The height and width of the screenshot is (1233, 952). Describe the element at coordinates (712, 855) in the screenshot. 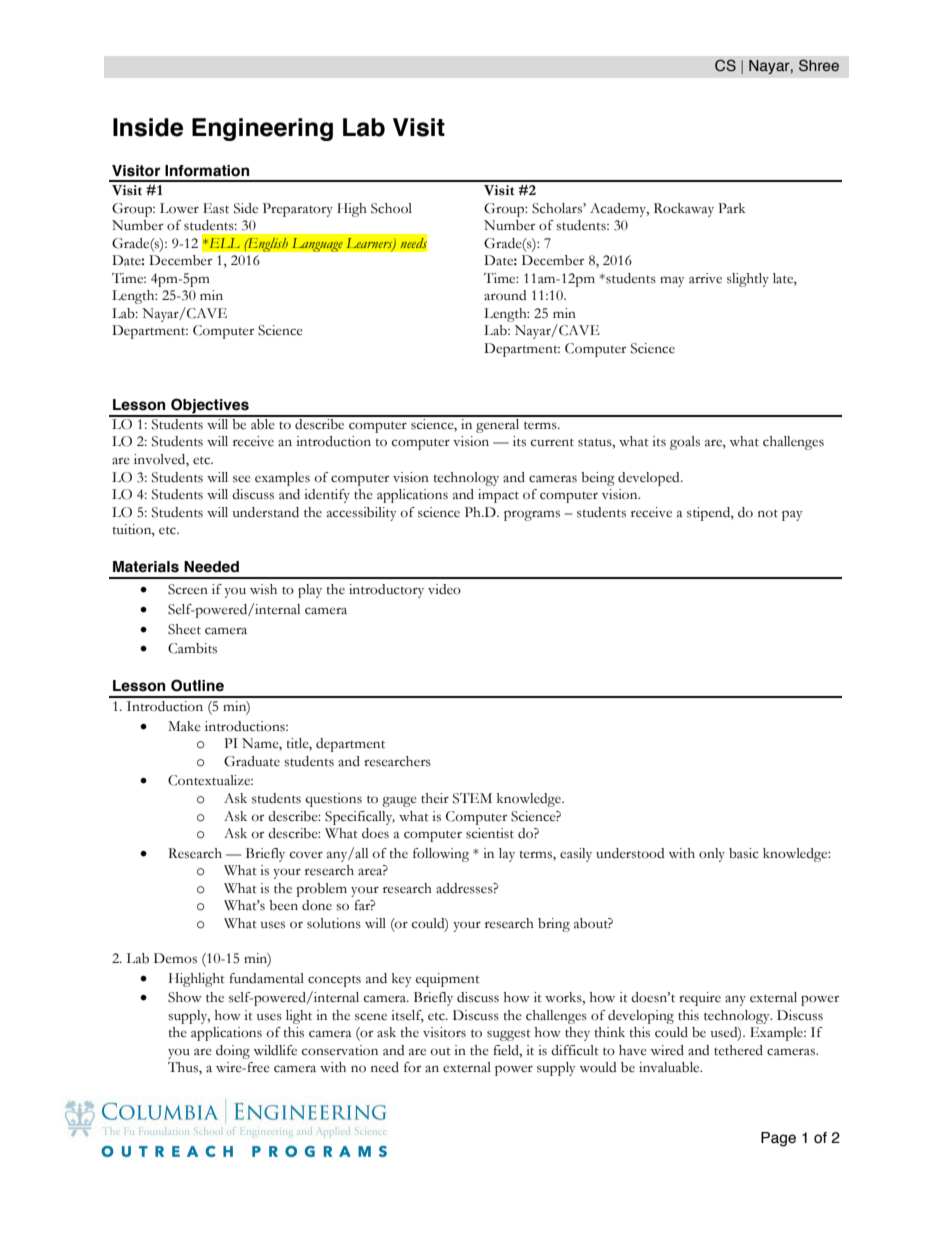

I see `only` at that location.
